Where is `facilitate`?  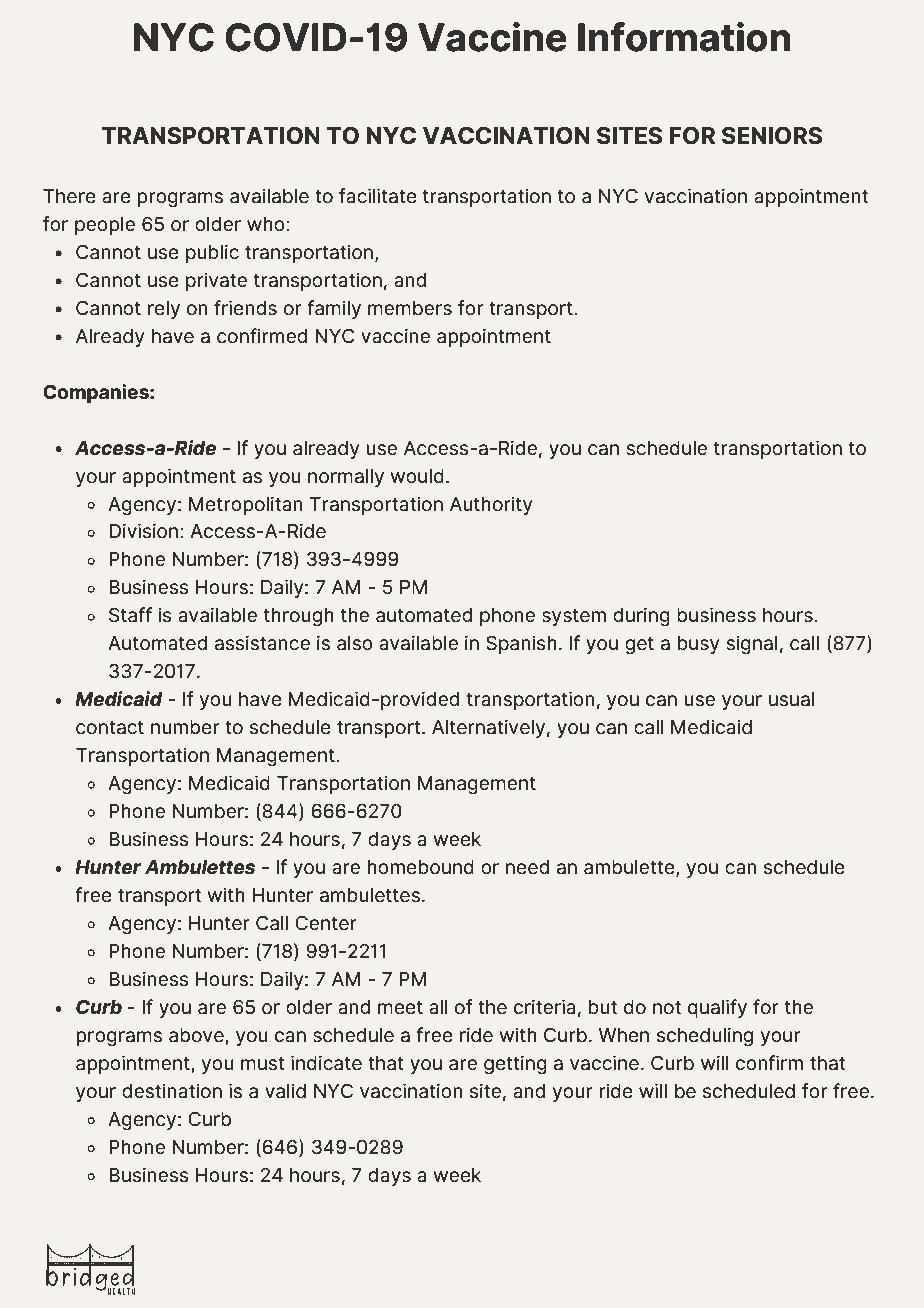
facilitate is located at coordinates (378, 196).
